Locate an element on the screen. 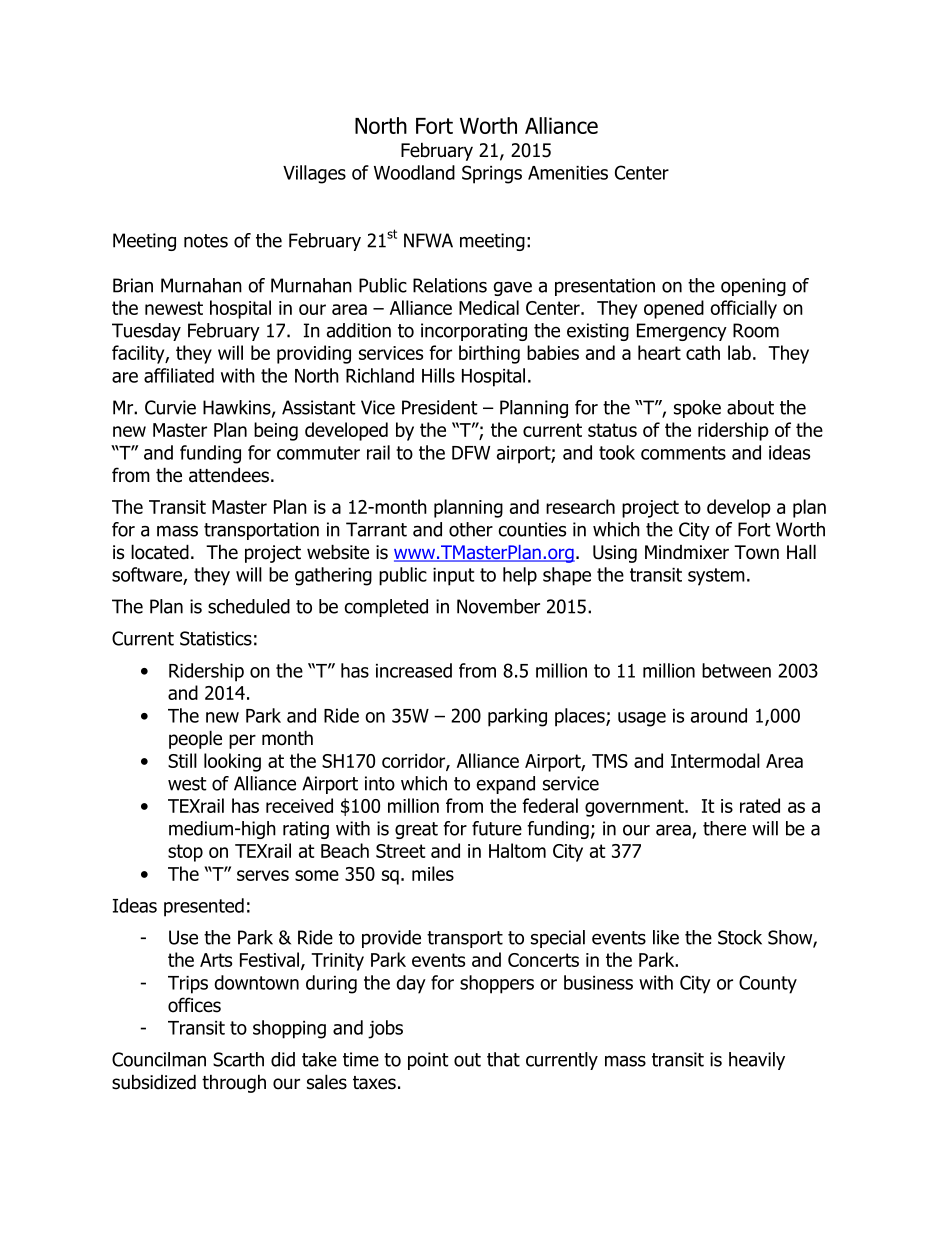 Image resolution: width=952 pixels, height=1233 pixels. stop is located at coordinates (185, 853).
